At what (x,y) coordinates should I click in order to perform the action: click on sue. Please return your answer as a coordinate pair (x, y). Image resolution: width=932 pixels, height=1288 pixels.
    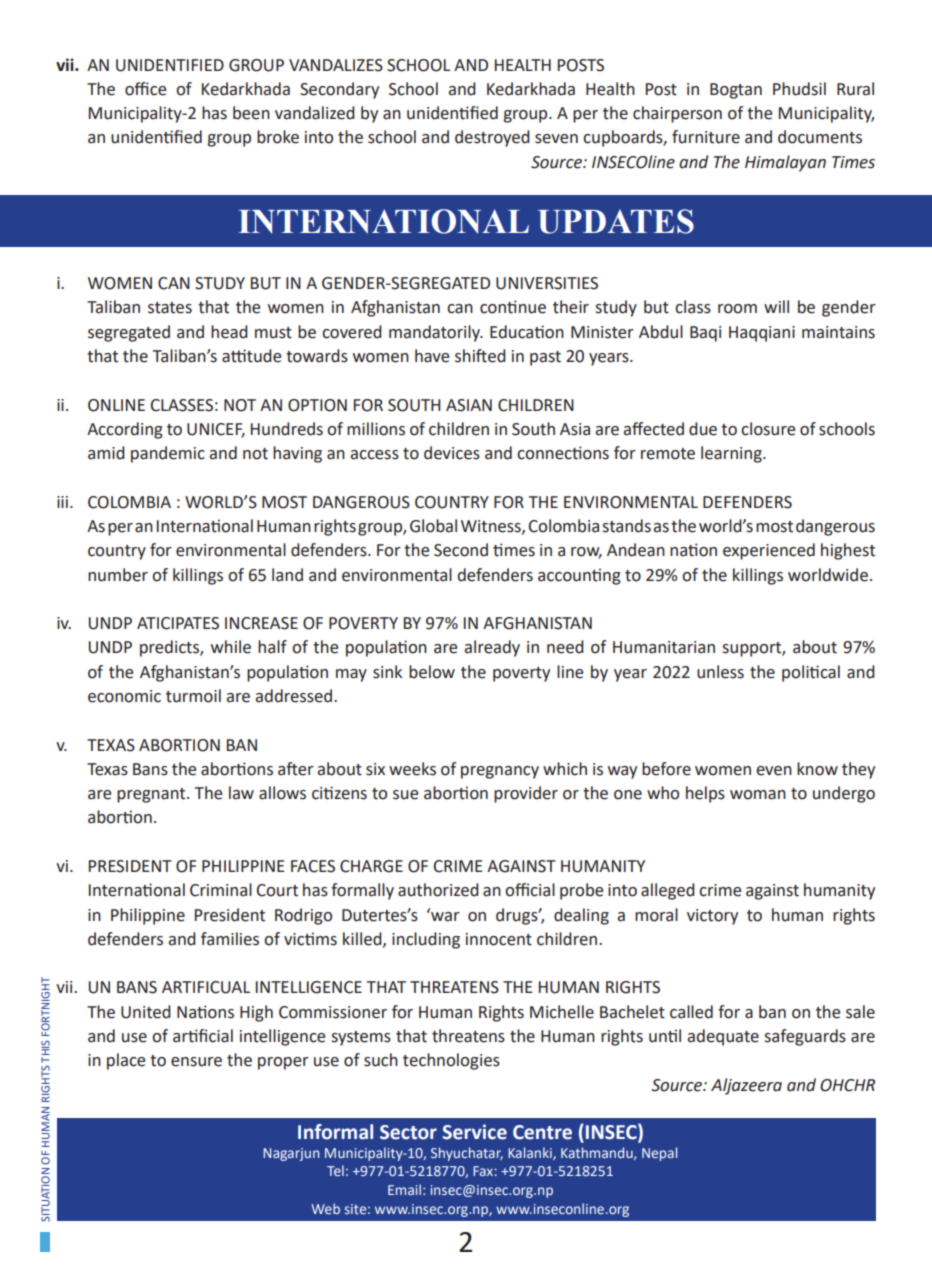
    Looking at the image, I should click on (405, 795).
